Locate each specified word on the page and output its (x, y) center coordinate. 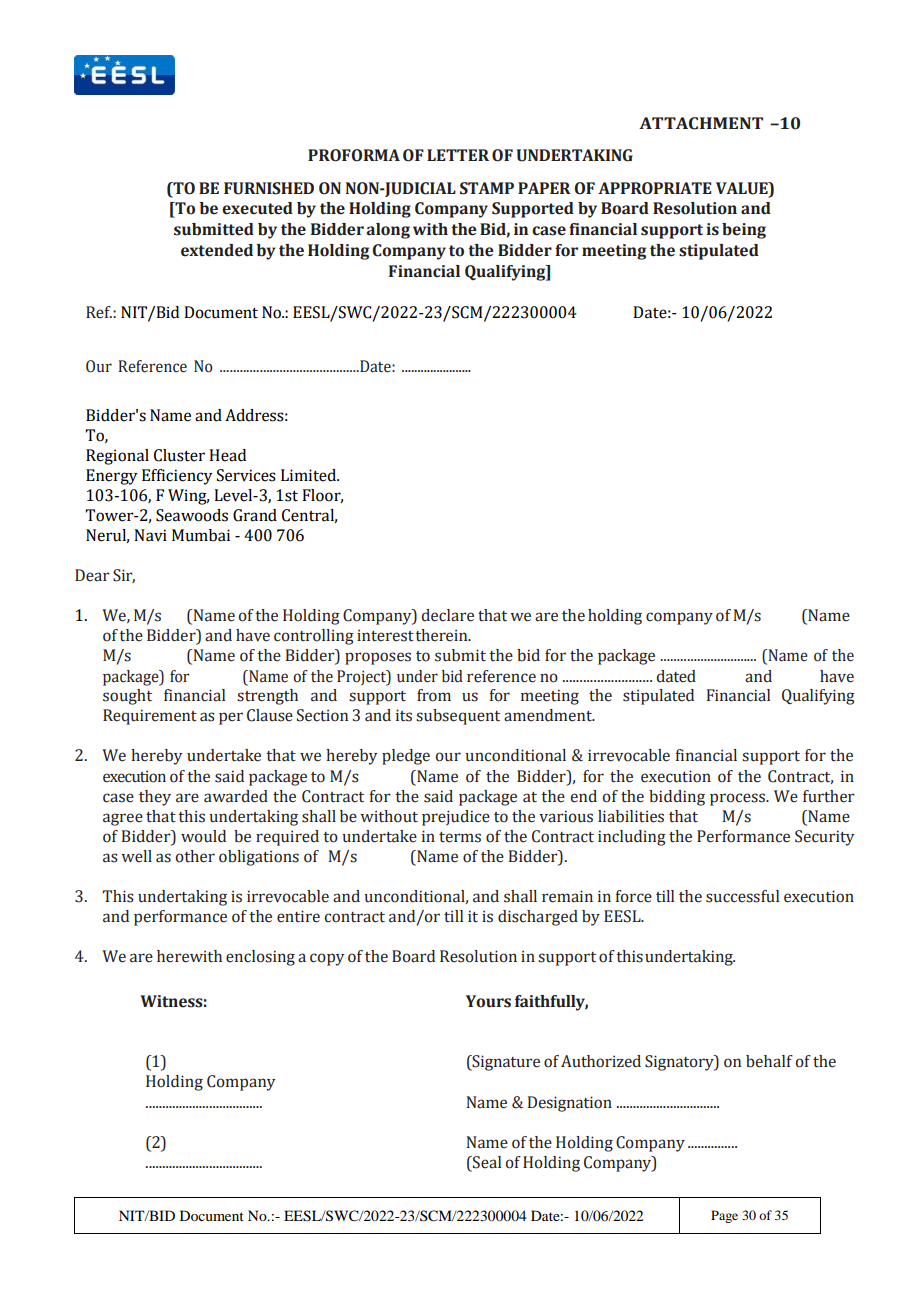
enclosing (260, 958)
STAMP (487, 188)
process (739, 799)
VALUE (743, 188)
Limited (310, 475)
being (744, 231)
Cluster (179, 455)
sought (127, 697)
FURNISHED (269, 188)
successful (742, 896)
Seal (486, 1162)
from (434, 695)
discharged (538, 918)
